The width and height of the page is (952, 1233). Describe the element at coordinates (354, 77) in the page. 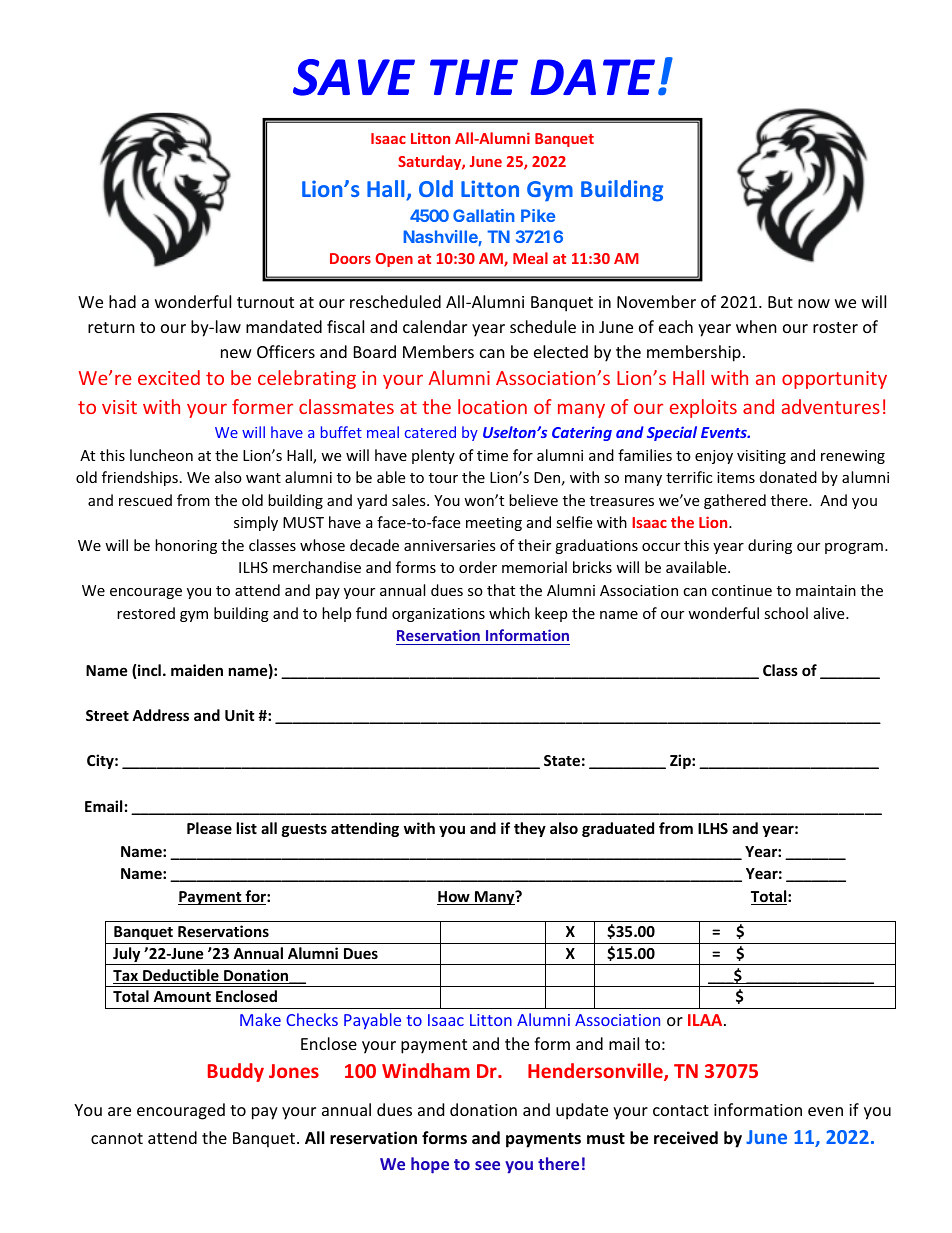

I see `SAVE` at that location.
